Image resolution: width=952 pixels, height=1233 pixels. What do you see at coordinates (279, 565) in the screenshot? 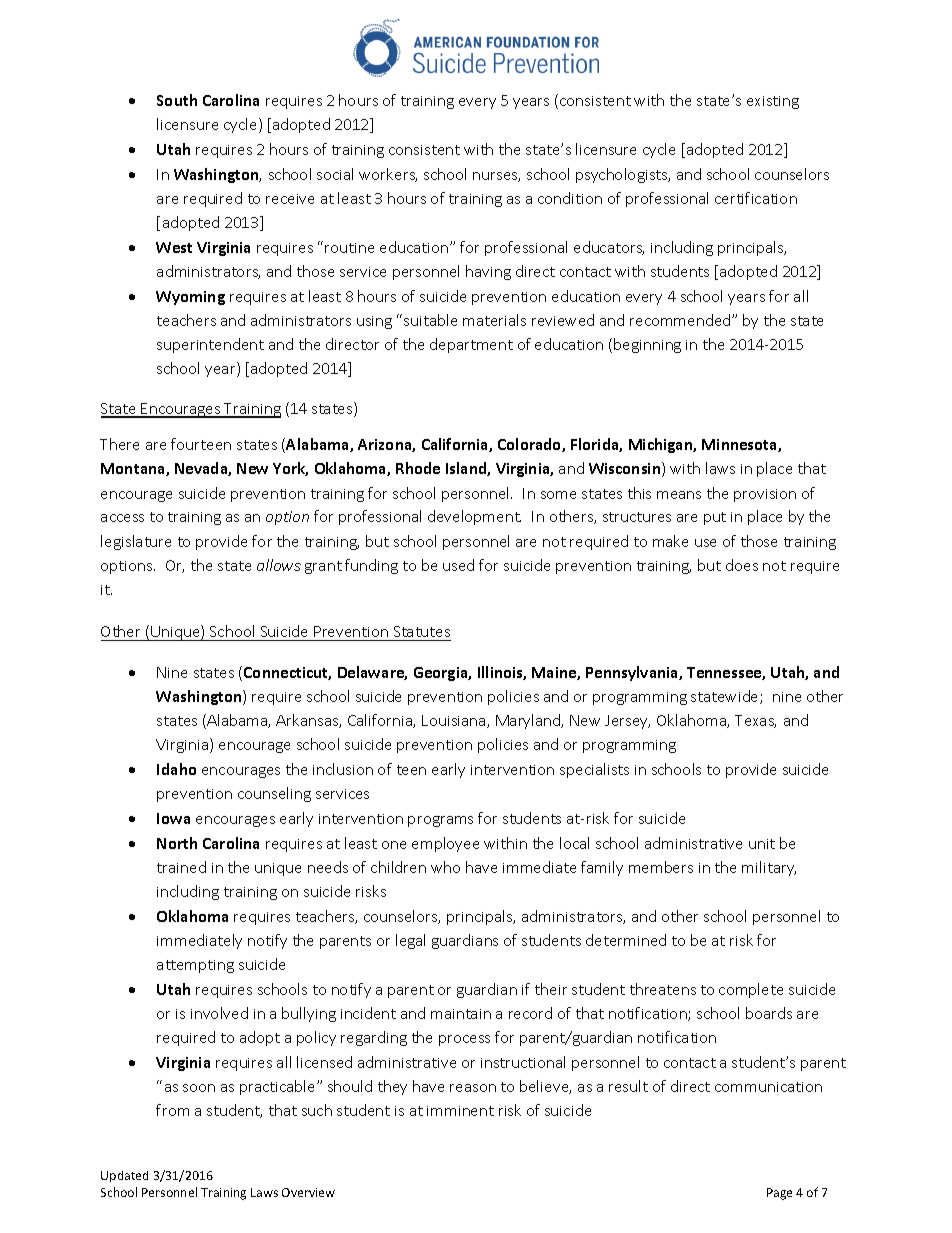
I see `allows` at bounding box center [279, 565].
